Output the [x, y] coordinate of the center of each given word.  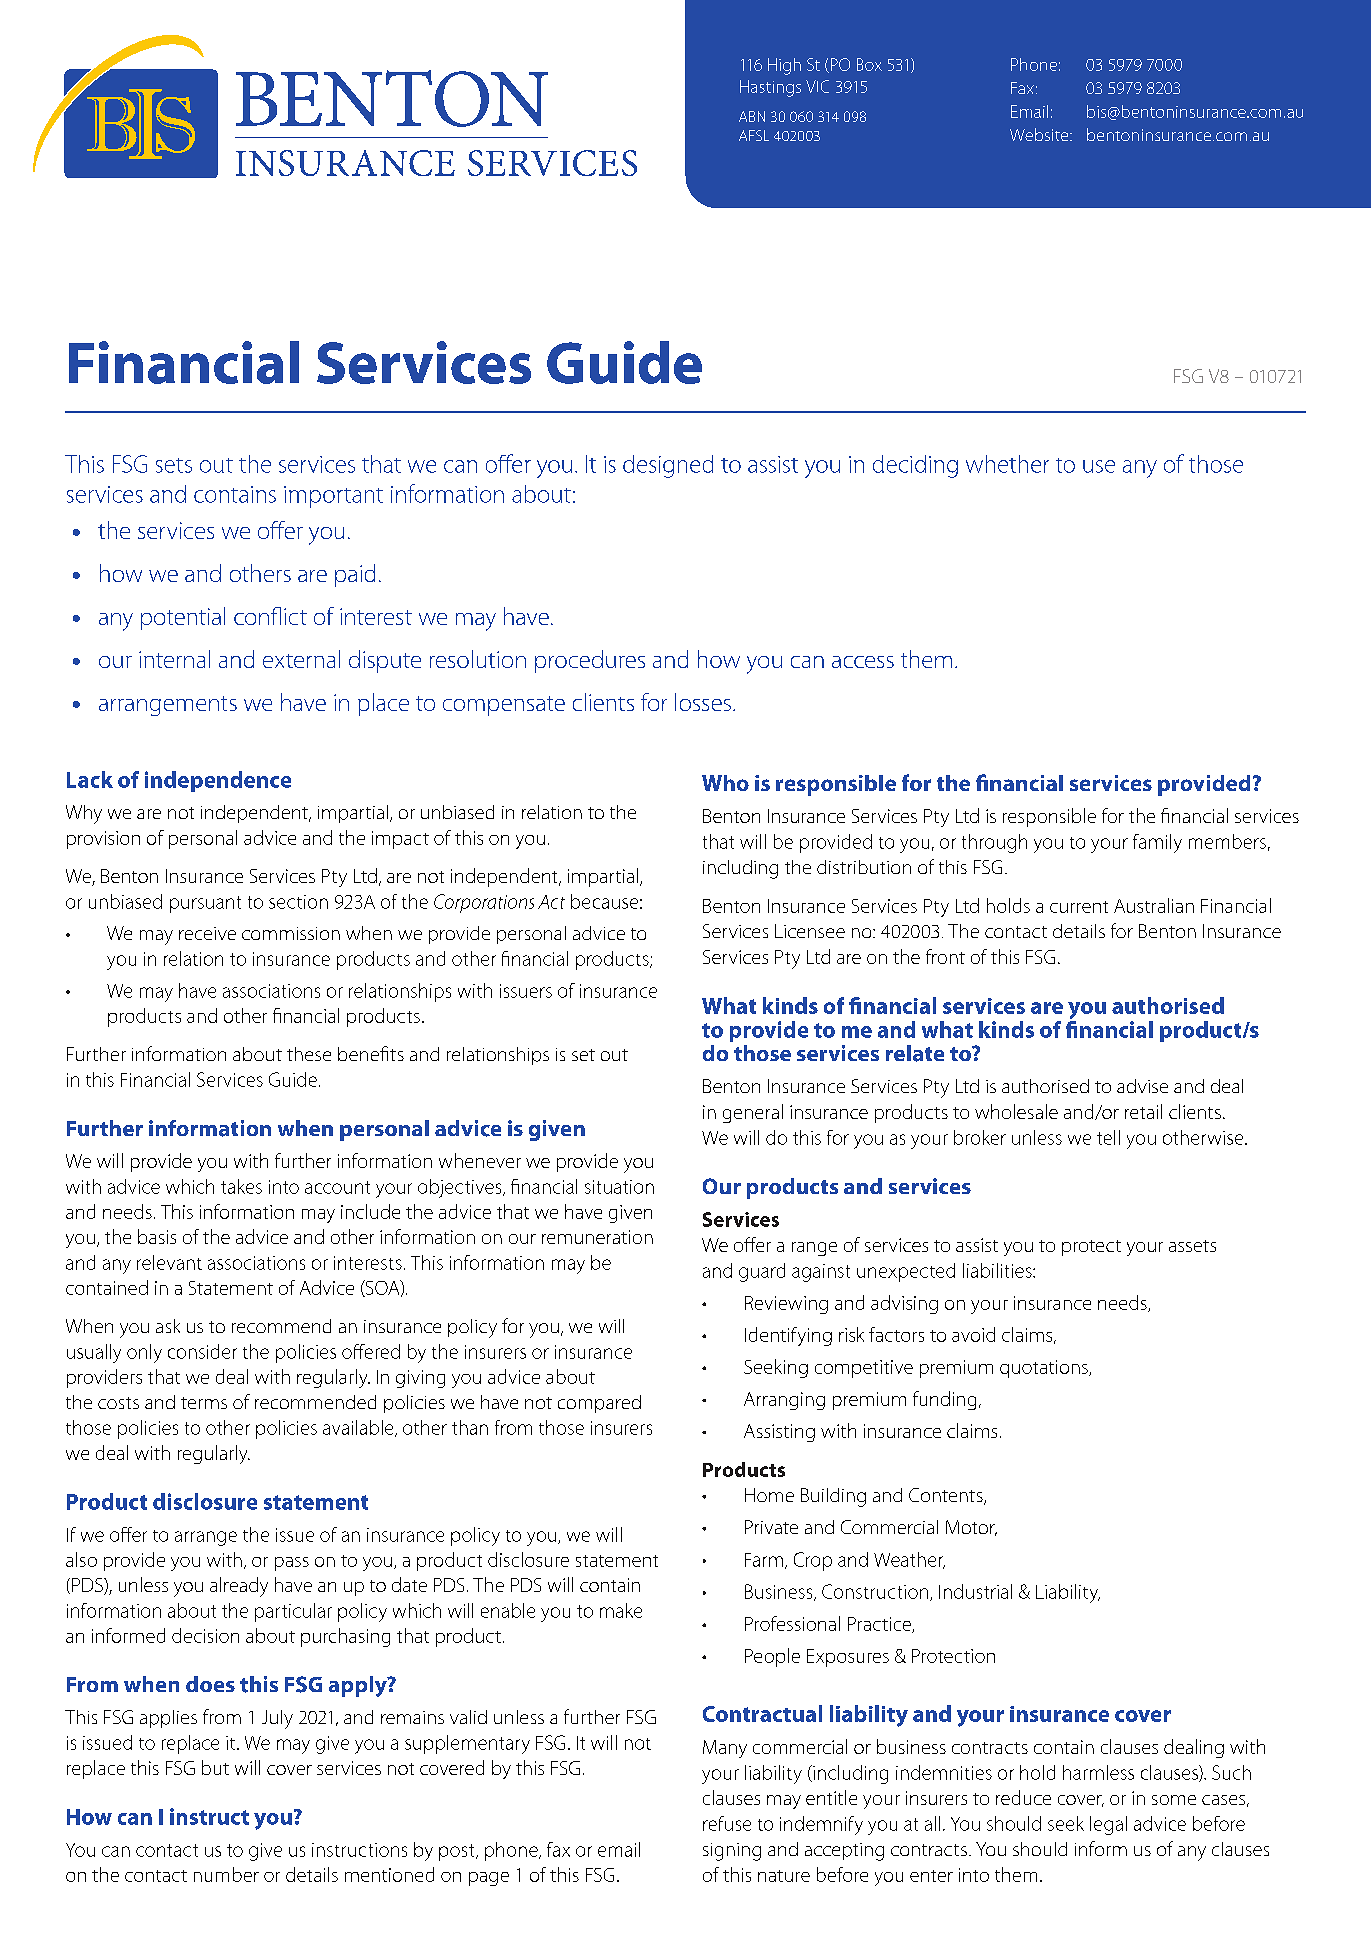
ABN [752, 116]
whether [1007, 464]
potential [183, 618]
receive [207, 933]
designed [668, 466]
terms [204, 1403]
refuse [727, 1823]
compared [599, 1404]
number [226, 1874]
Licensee [810, 931]
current [1079, 907]
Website [1040, 134]
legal [1108, 1825]
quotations [1045, 1369]
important [333, 497]
